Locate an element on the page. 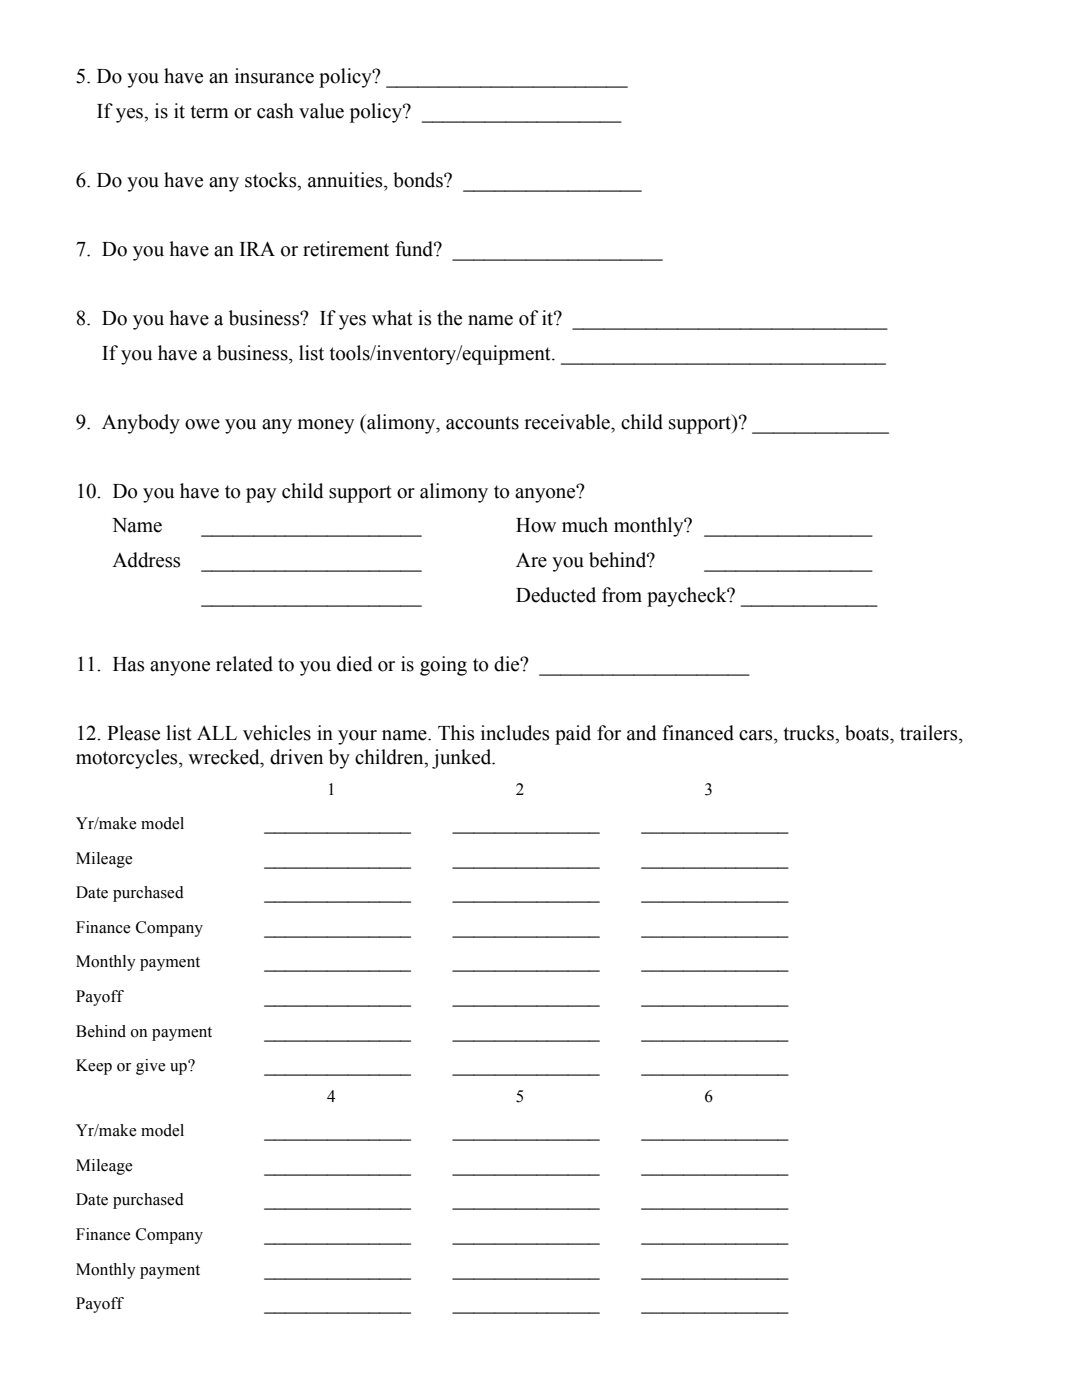  from is located at coordinates (622, 595).
